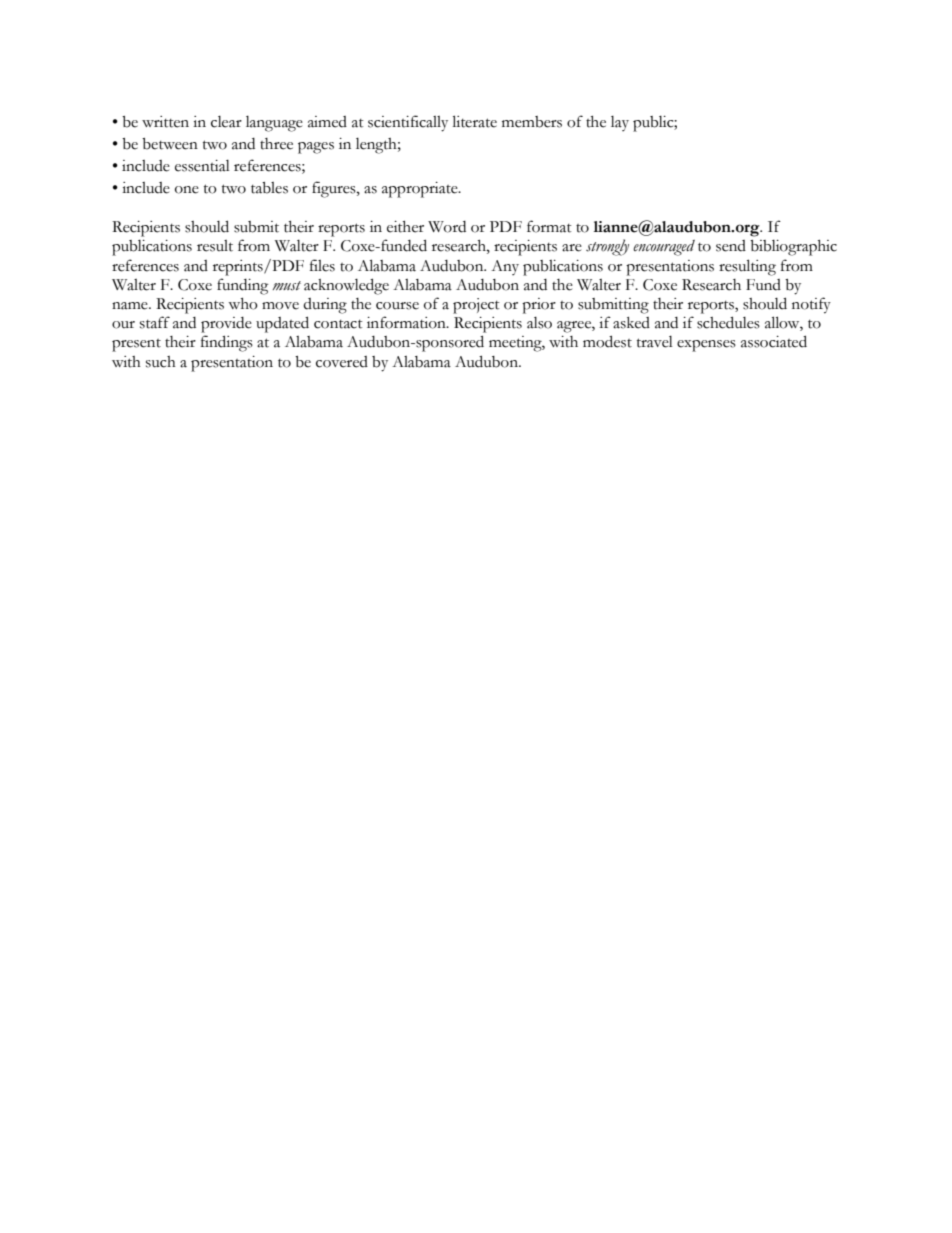 The image size is (952, 1233). I want to click on project, so click(476, 306).
